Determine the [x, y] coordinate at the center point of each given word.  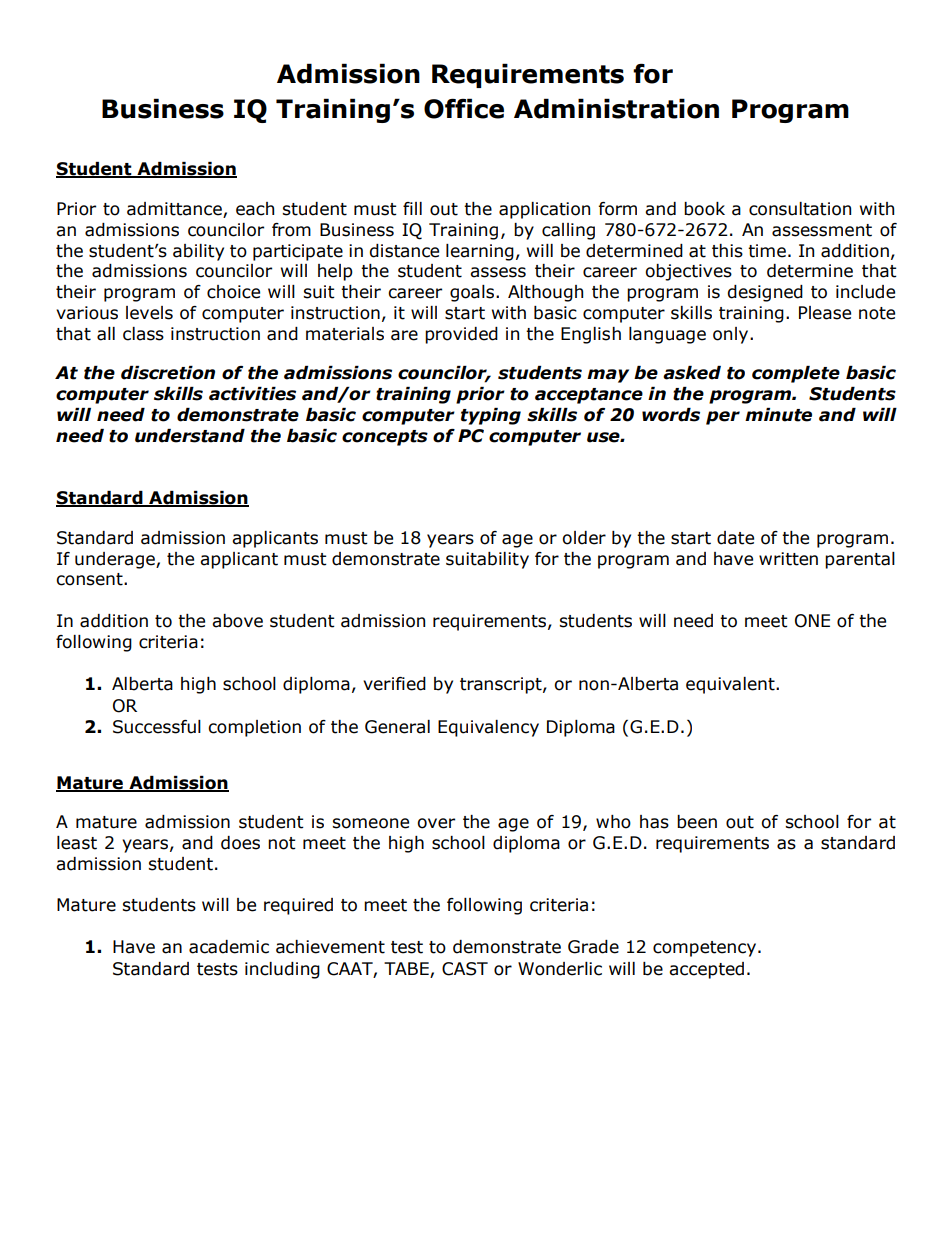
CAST [465, 969]
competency [706, 949]
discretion [168, 373]
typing [491, 416]
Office [464, 108]
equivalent [731, 685]
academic [229, 947]
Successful [157, 727]
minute [778, 415]
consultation [800, 209]
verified [394, 684]
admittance [175, 210]
